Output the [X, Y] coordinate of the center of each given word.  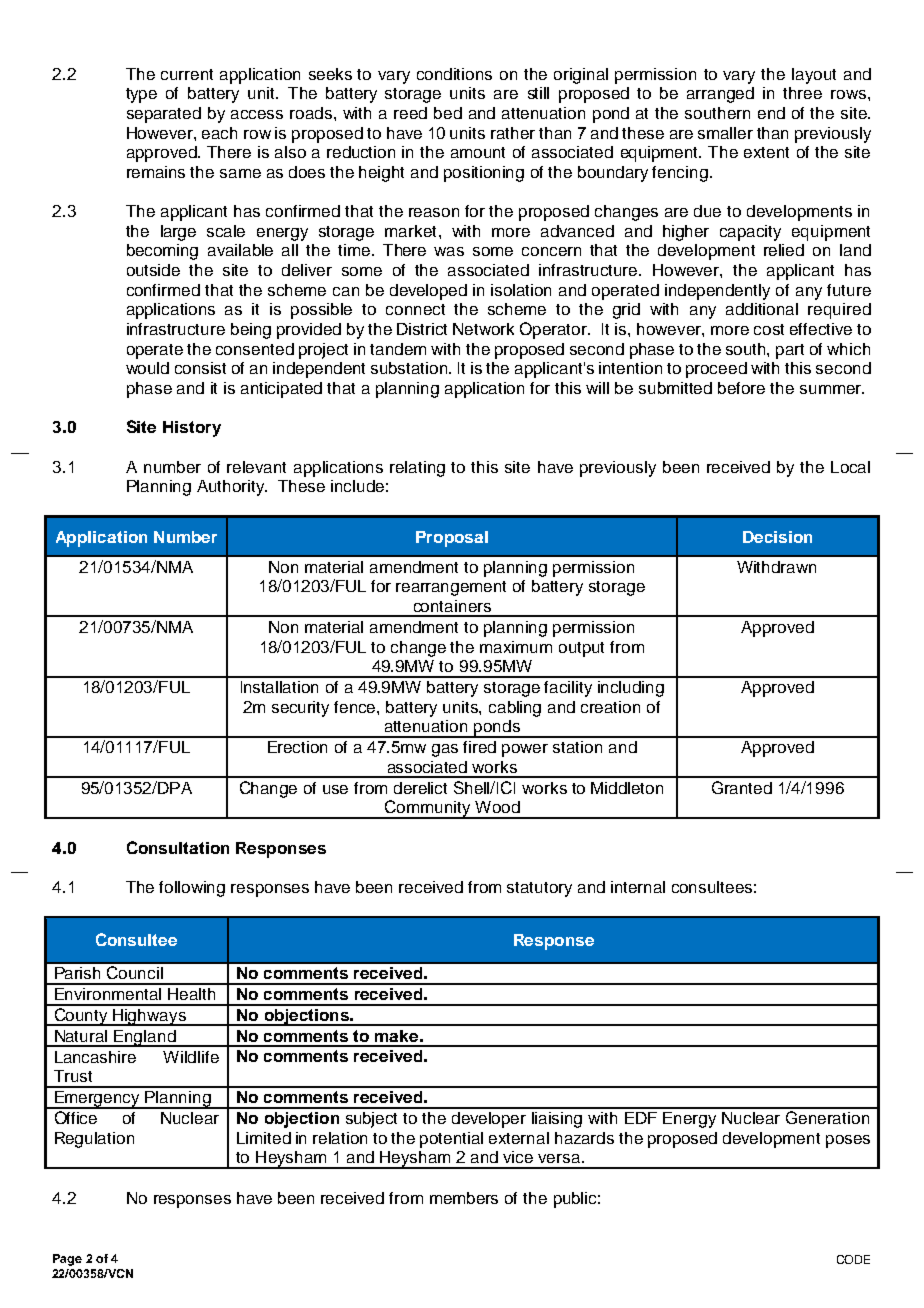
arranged [720, 95]
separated [164, 115]
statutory [539, 889]
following [192, 889]
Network [483, 329]
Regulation [94, 1140]
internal [638, 887]
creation [610, 707]
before [741, 388]
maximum [516, 647]
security [300, 709]
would [147, 368]
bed [448, 113]
